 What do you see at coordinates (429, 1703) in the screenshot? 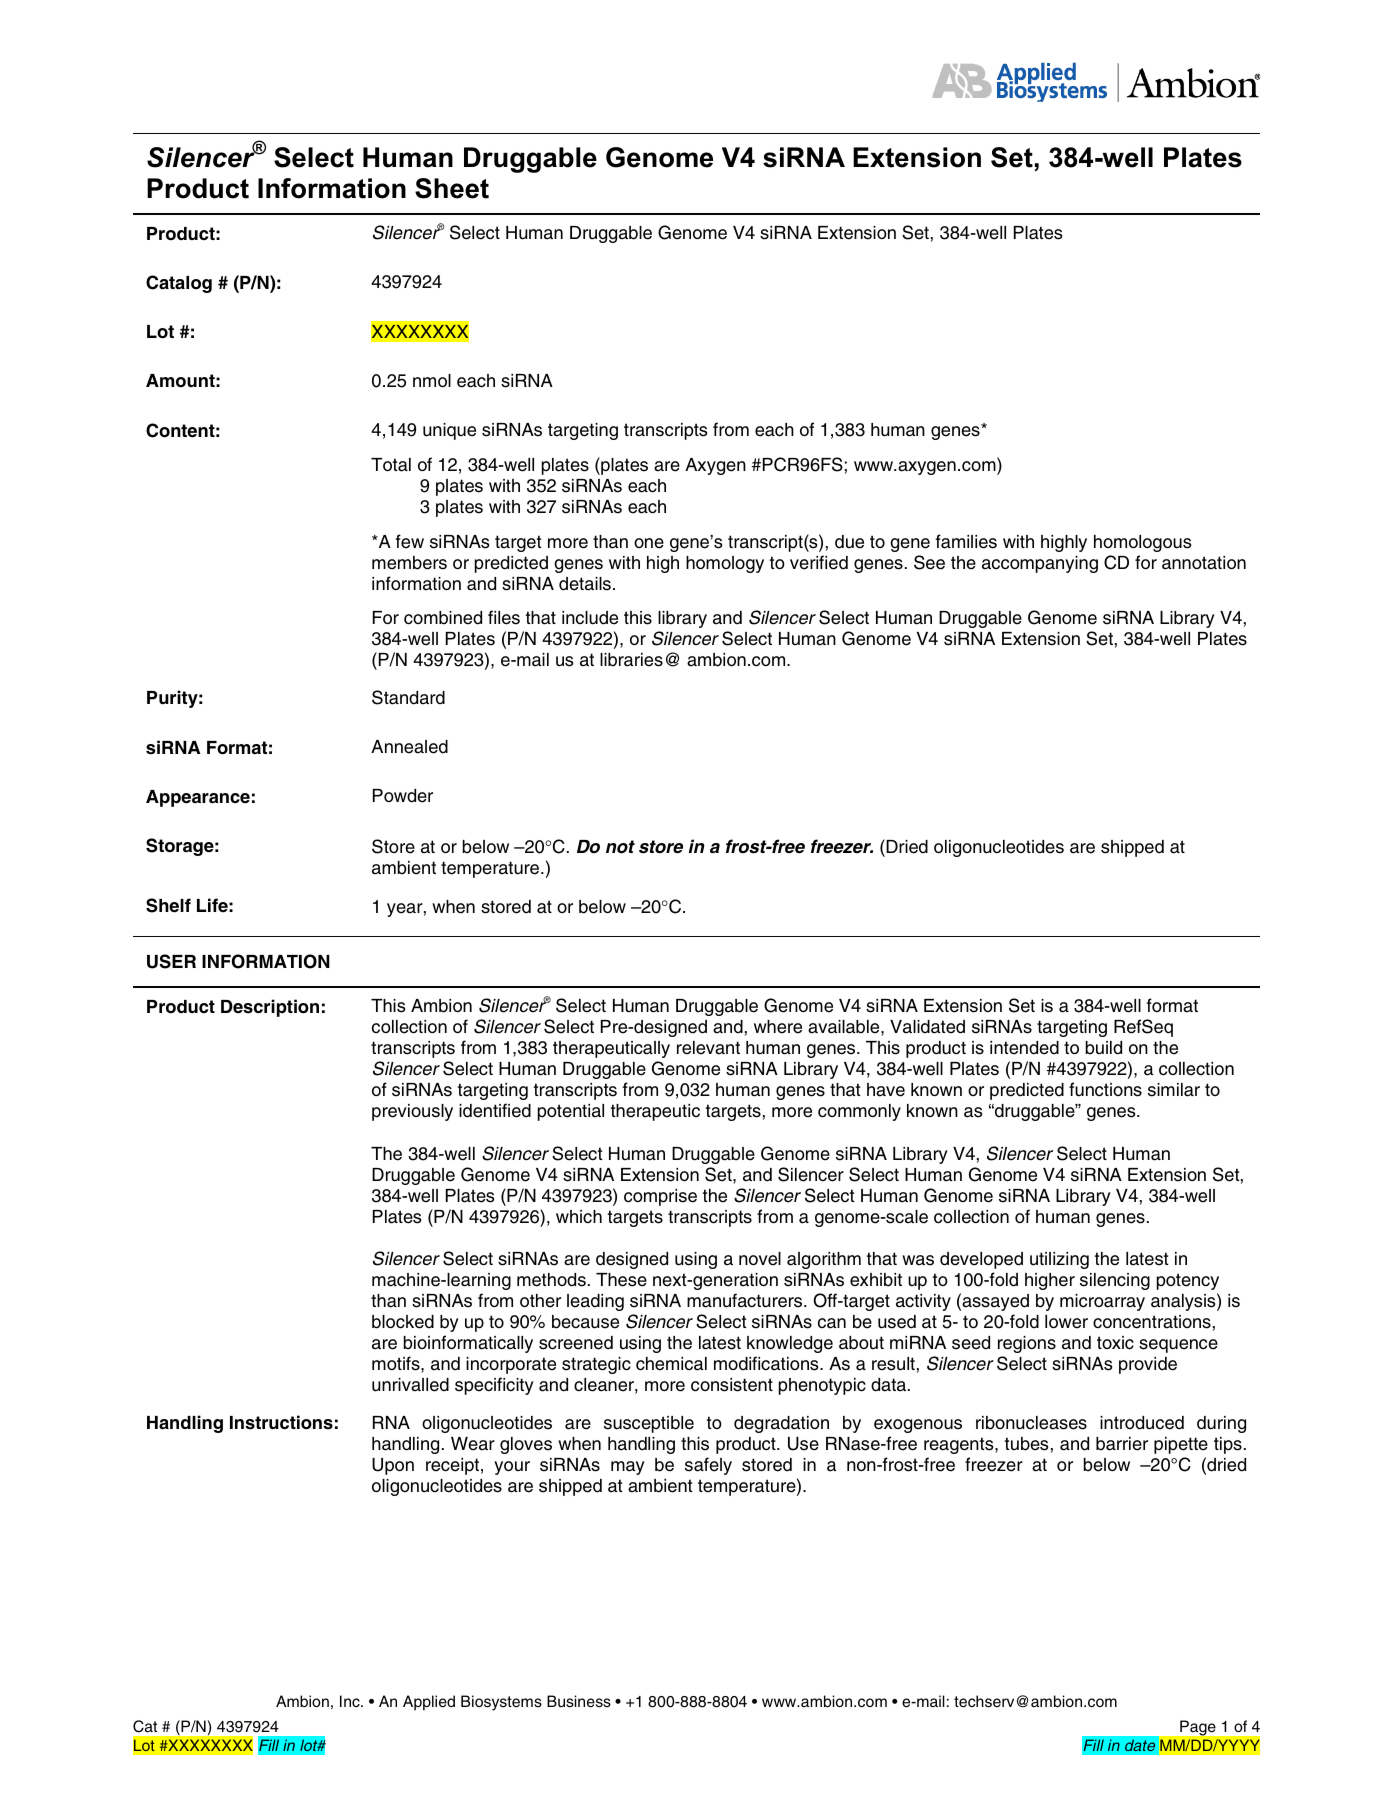
I see `Applied` at bounding box center [429, 1703].
